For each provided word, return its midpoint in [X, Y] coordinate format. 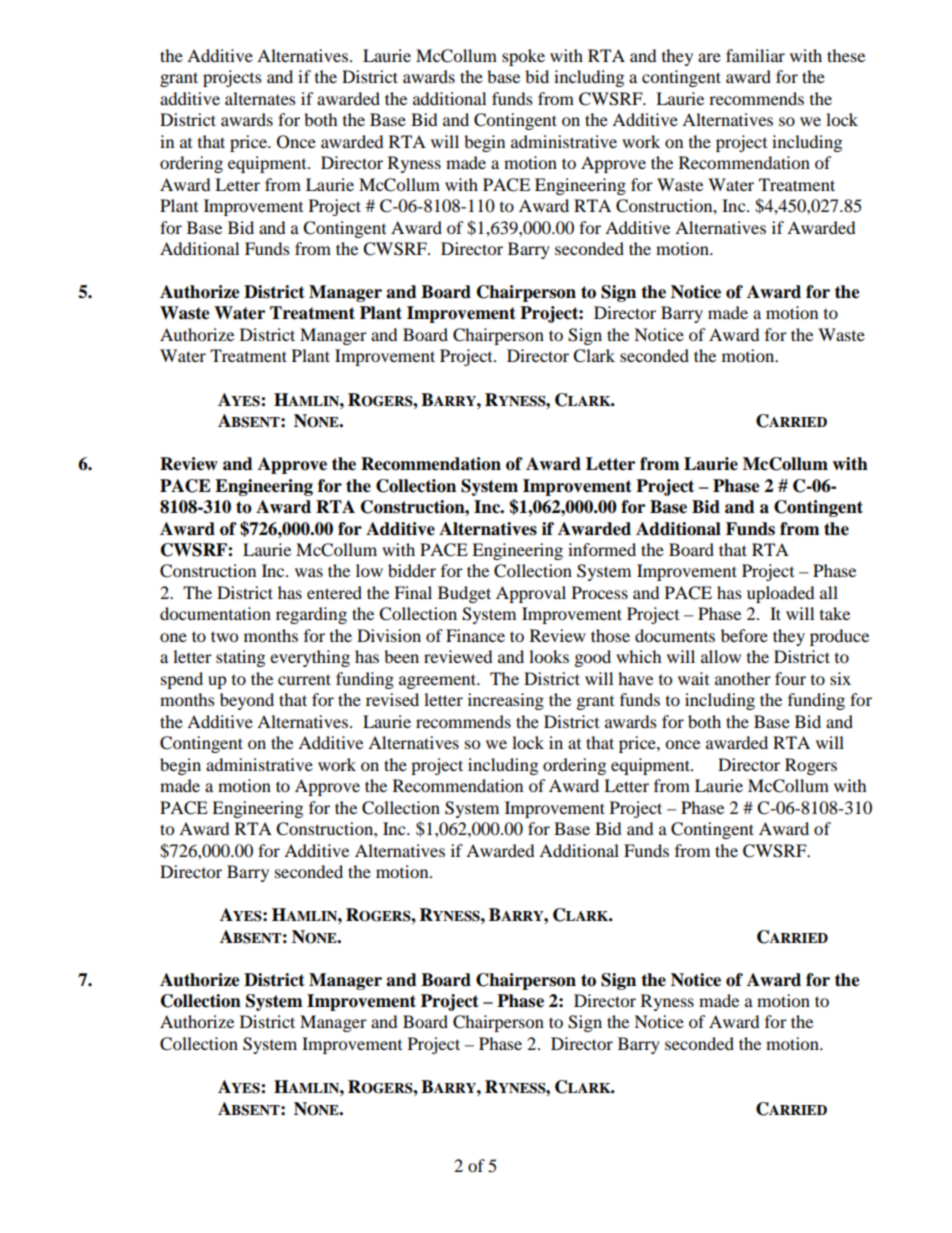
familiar [755, 55]
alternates [260, 98]
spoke [523, 57]
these [846, 55]
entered [334, 592]
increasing [506, 701]
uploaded [780, 594]
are [709, 57]
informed [602, 549]
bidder [412, 570]
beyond [247, 701]
